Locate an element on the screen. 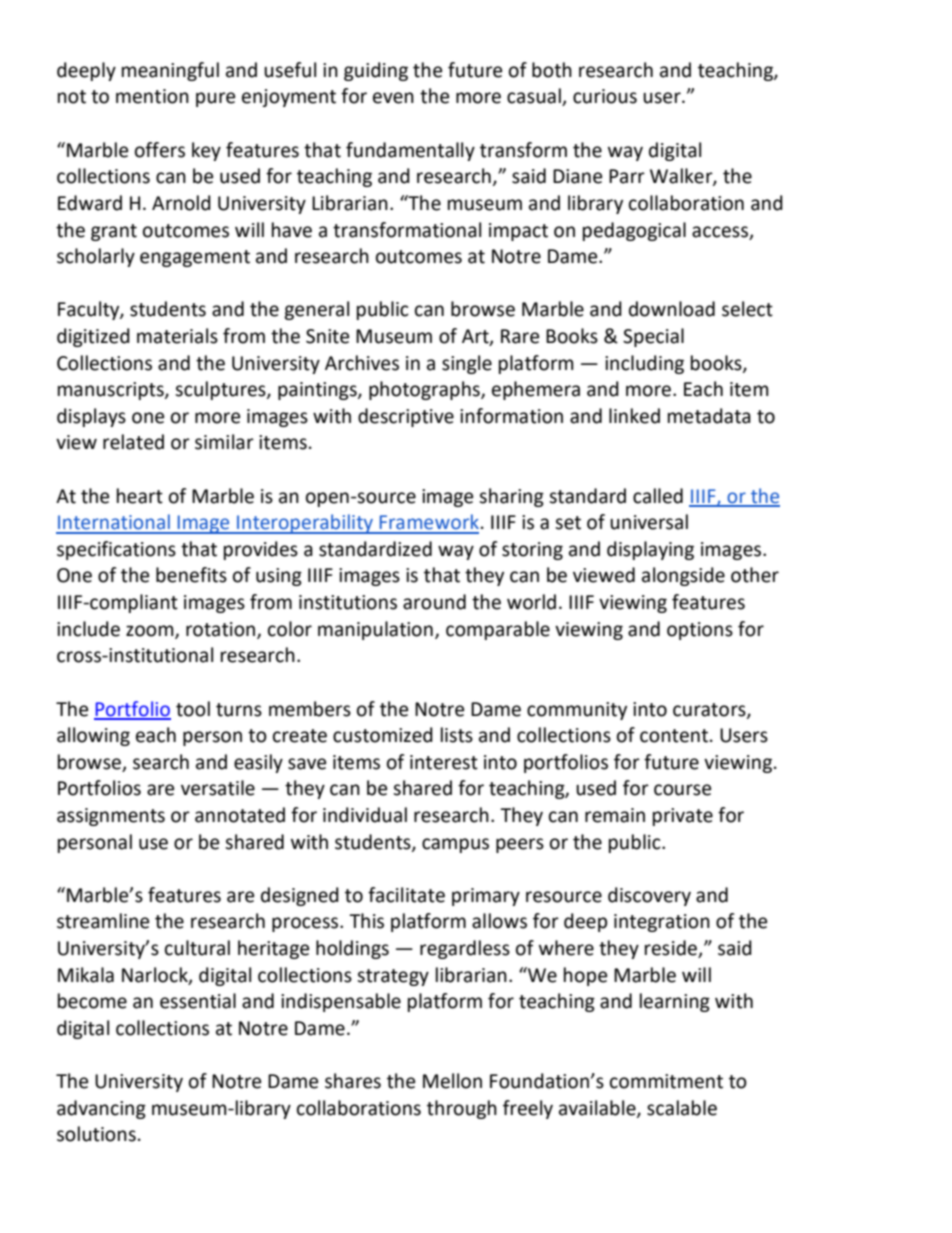 This screenshot has width=952, height=1233. alongside is located at coordinates (683, 576).
